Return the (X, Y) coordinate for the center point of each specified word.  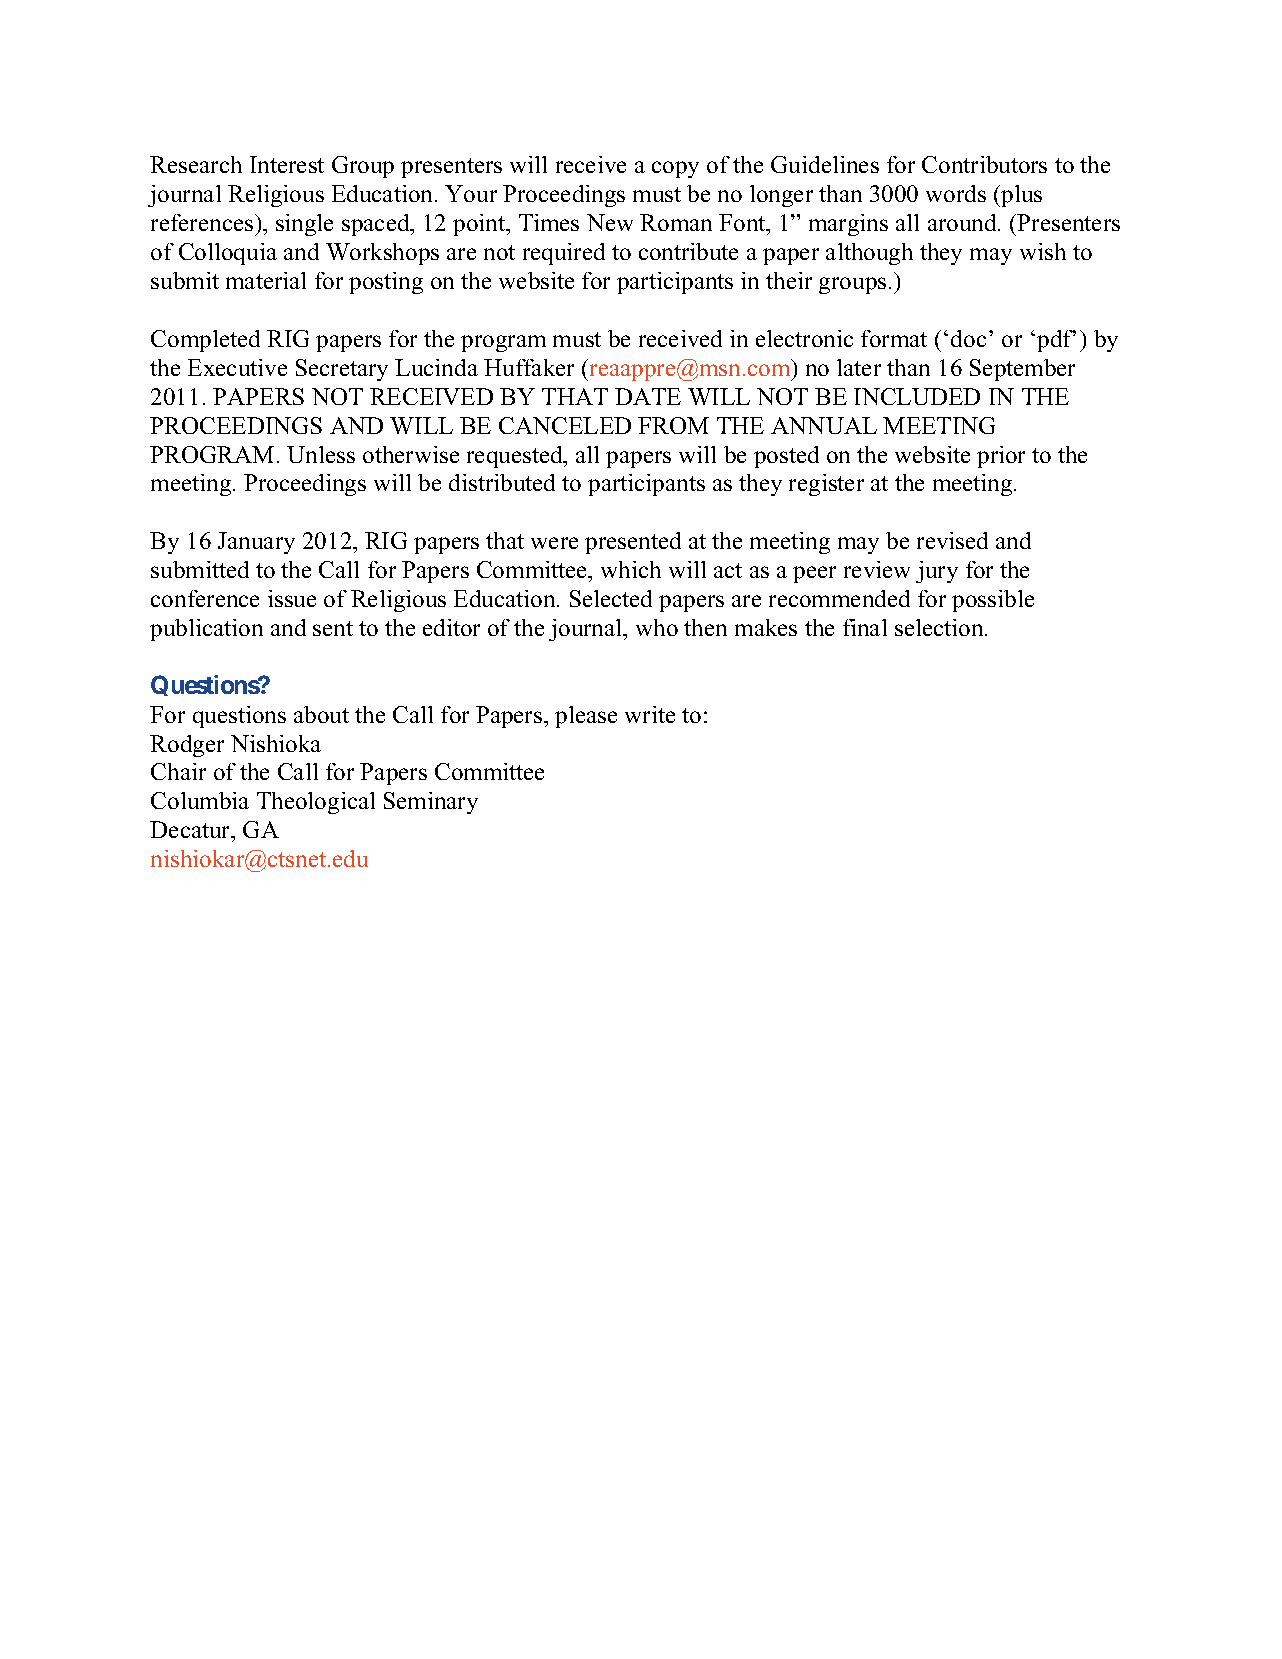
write (650, 714)
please (586, 717)
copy (675, 169)
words (956, 193)
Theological (316, 803)
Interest (287, 164)
